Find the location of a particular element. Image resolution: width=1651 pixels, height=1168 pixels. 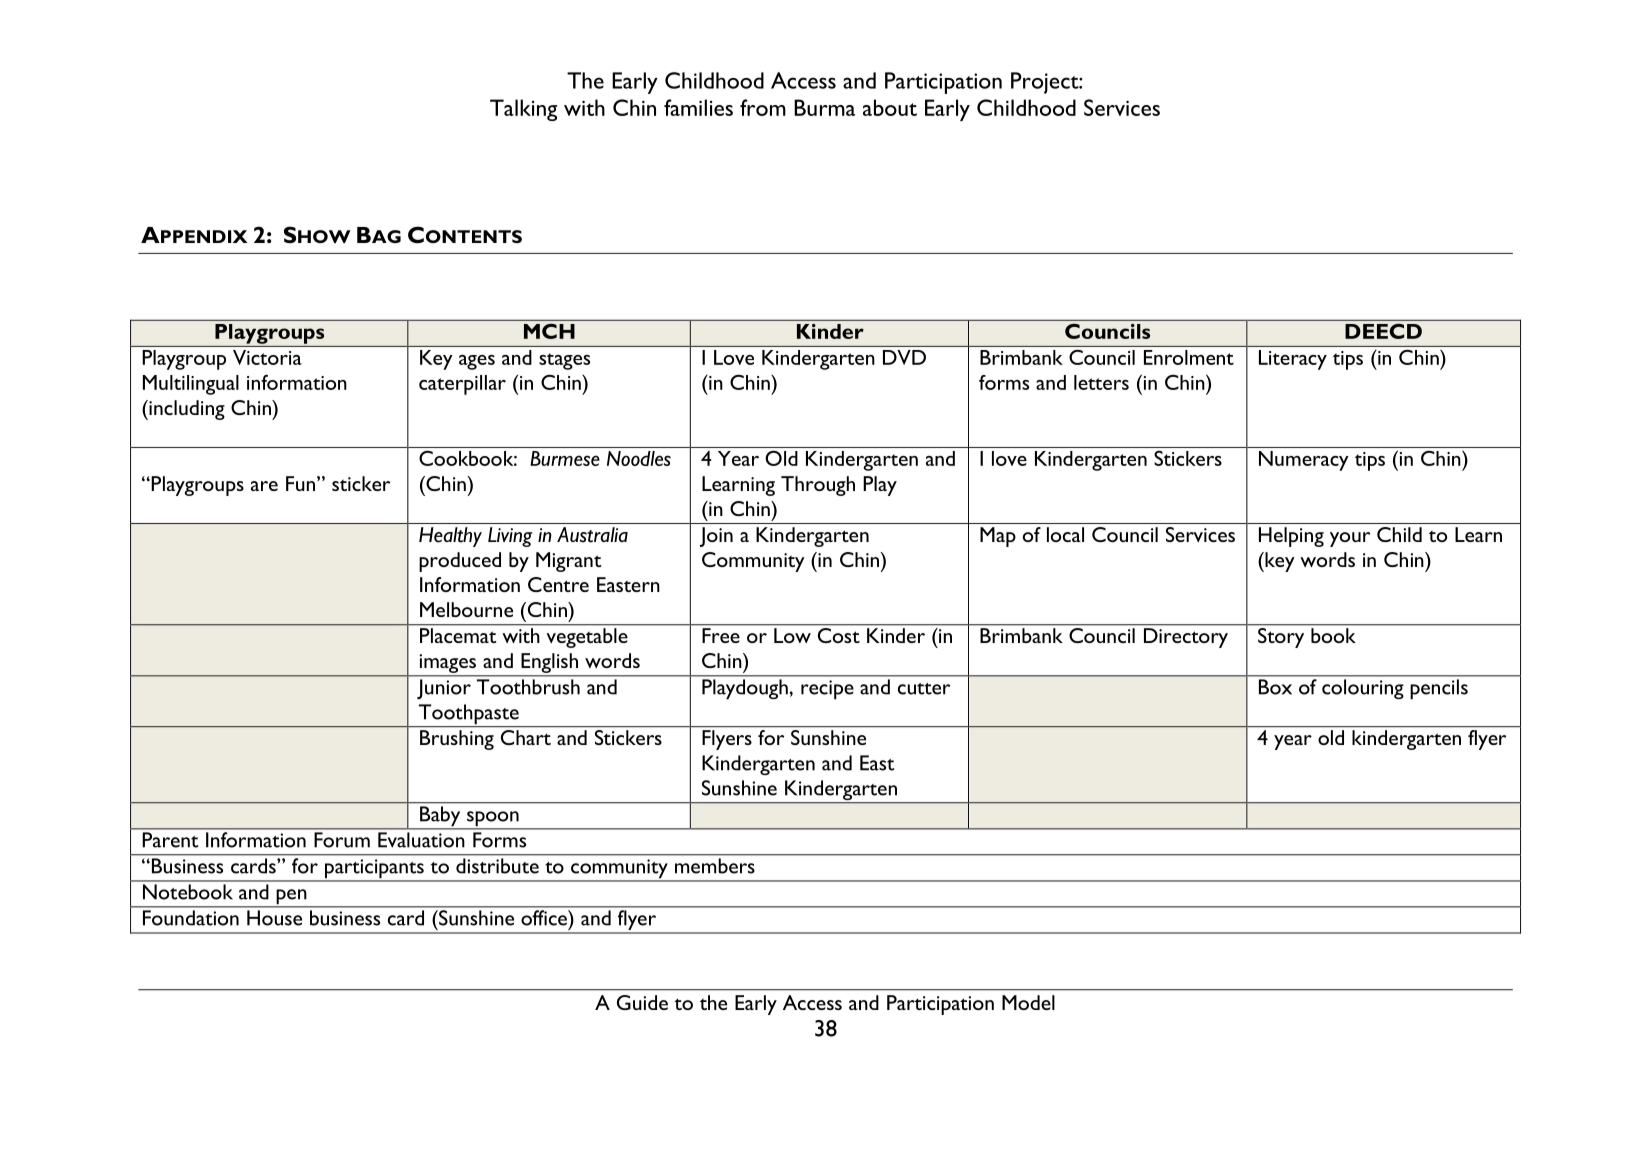

Low is located at coordinates (792, 635).
